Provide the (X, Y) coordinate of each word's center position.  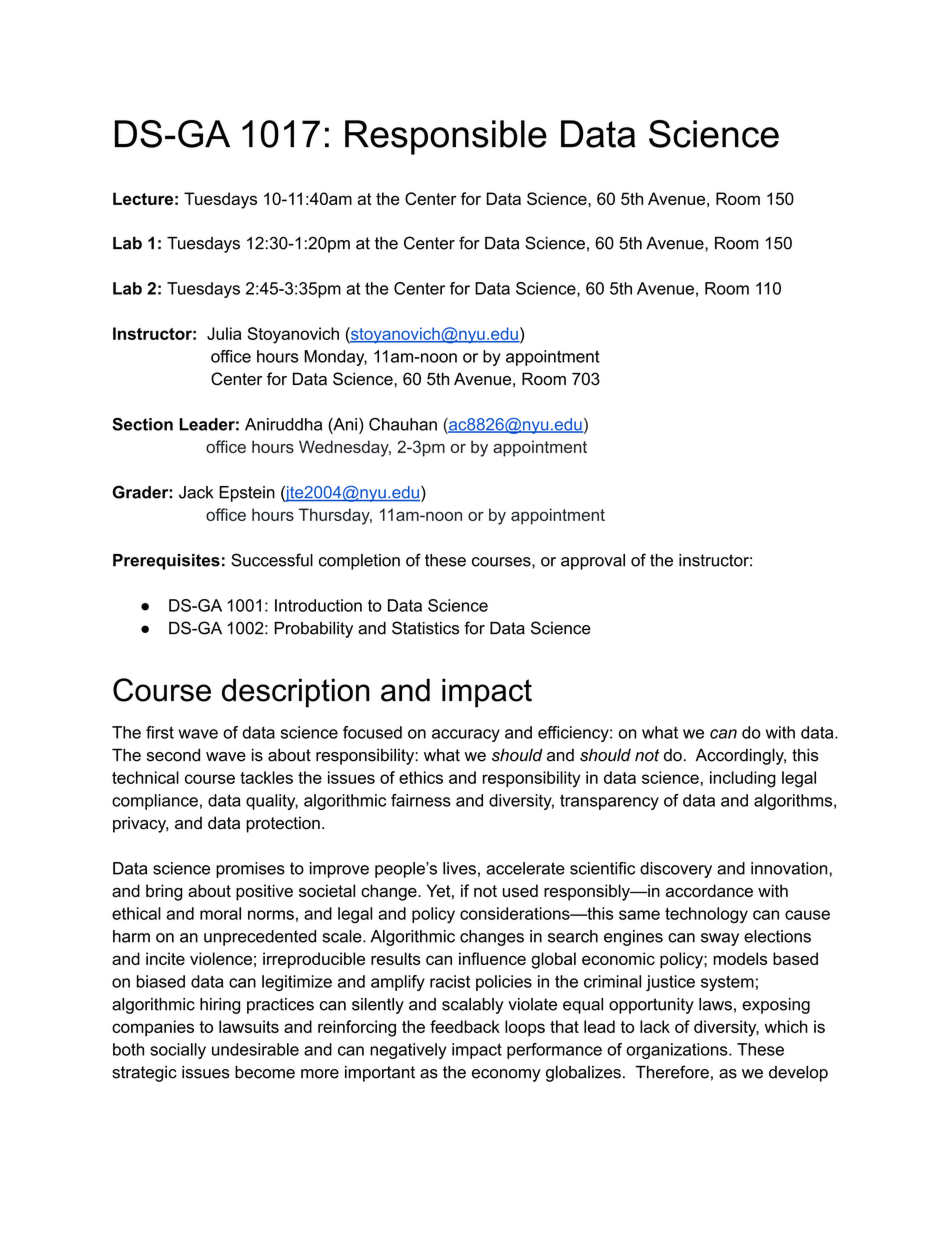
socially (178, 1051)
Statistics (425, 628)
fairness (421, 800)
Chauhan (403, 424)
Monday (335, 358)
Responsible (446, 137)
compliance (155, 802)
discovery (676, 870)
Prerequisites (166, 562)
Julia (224, 333)
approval (593, 562)
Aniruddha (283, 424)
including (743, 779)
